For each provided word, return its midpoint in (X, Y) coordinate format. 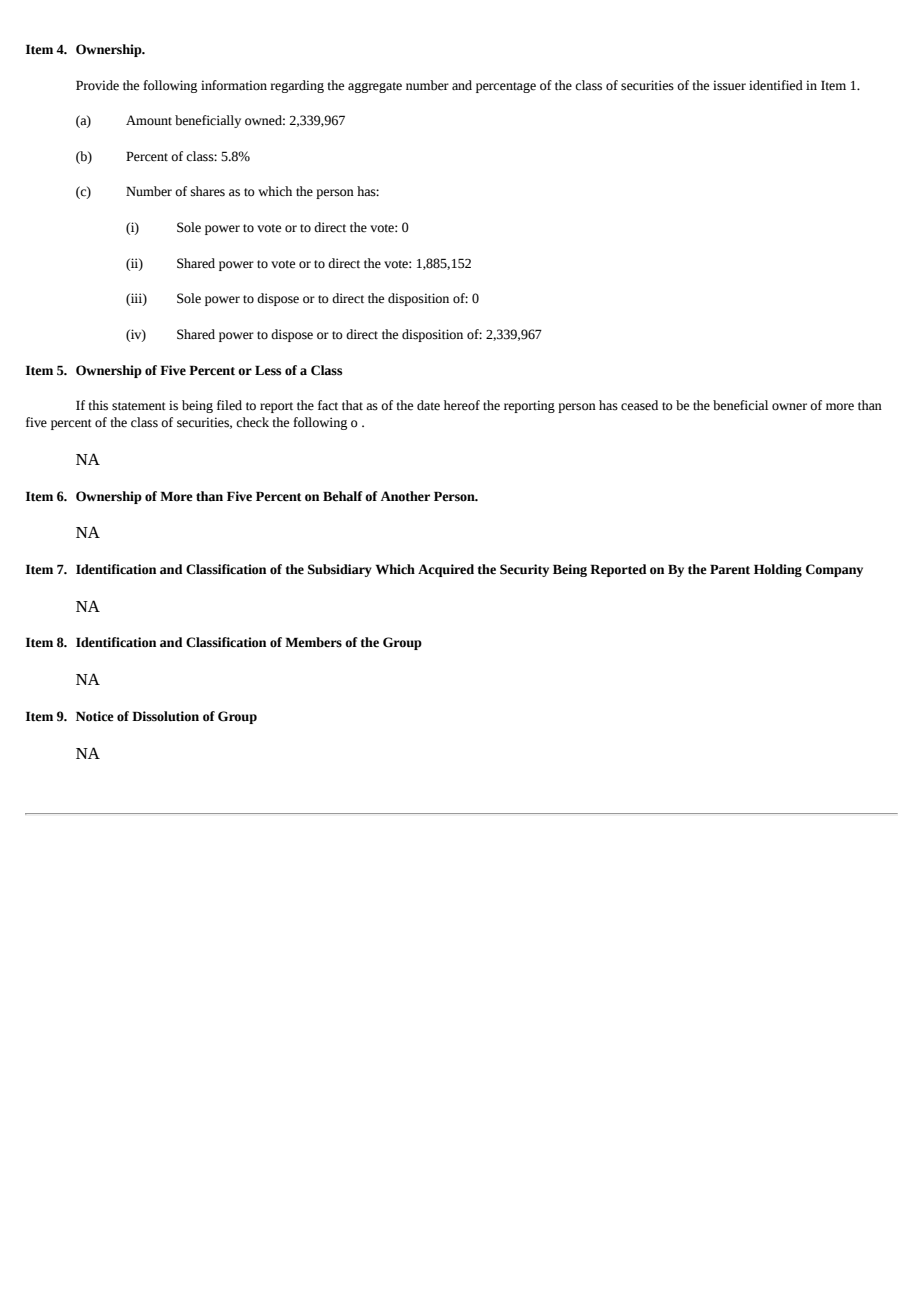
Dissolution (165, 716)
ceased (639, 405)
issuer (729, 85)
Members (313, 642)
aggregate (375, 87)
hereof (462, 405)
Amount (149, 120)
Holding (778, 570)
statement (139, 406)
